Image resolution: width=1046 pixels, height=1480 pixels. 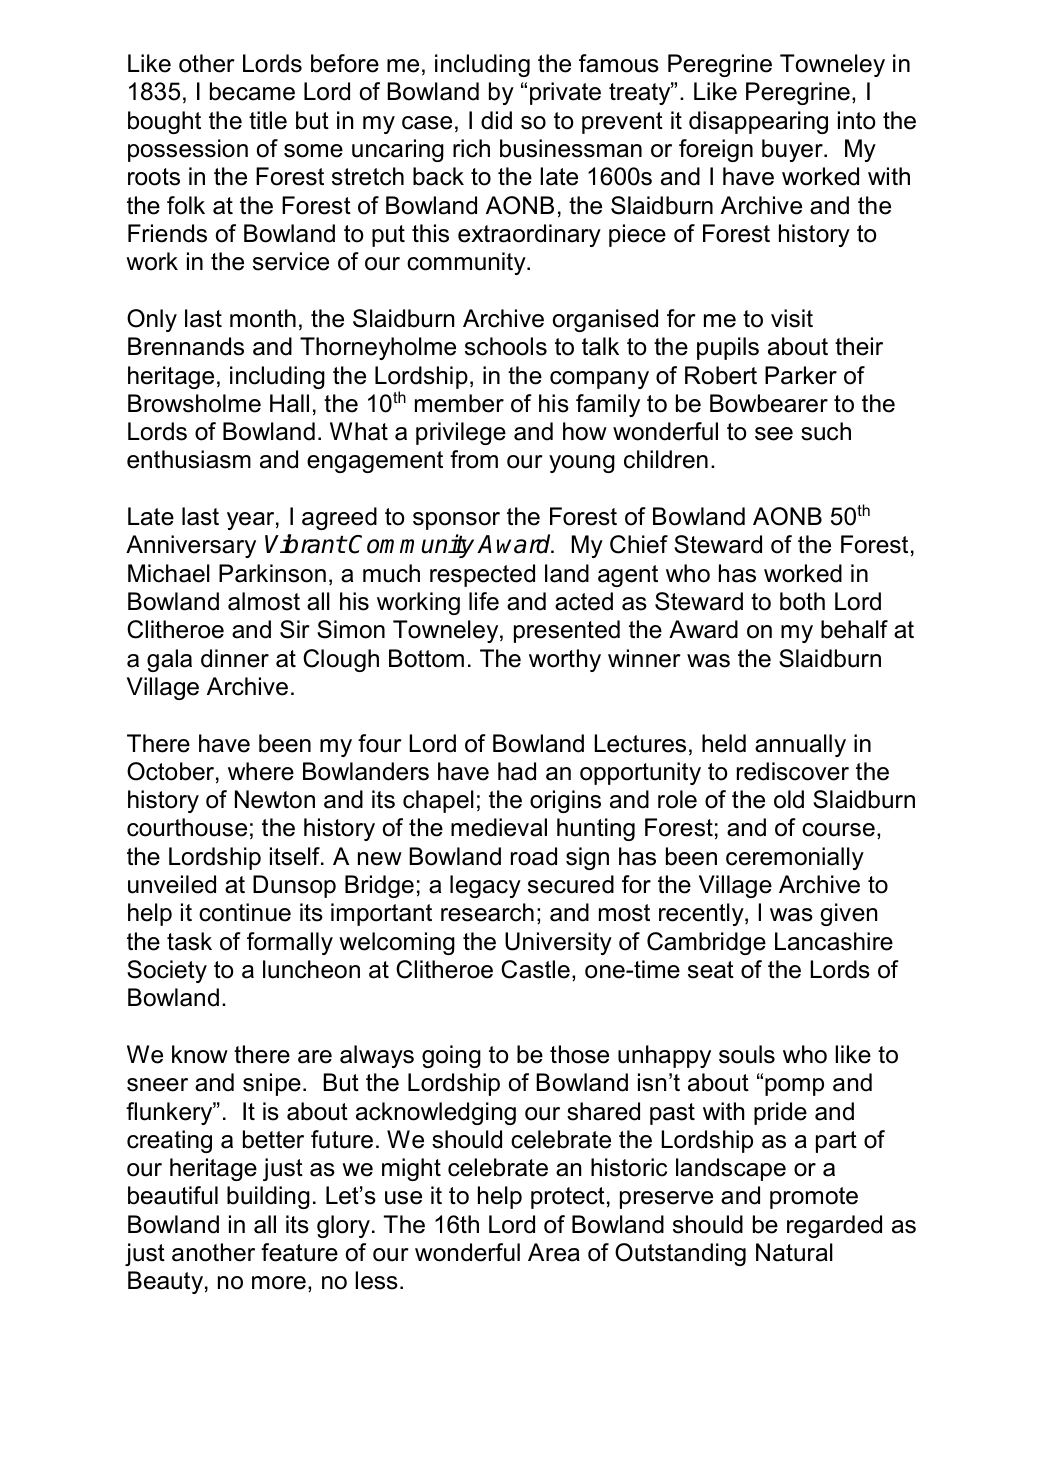 I want to click on did, so click(x=496, y=120).
